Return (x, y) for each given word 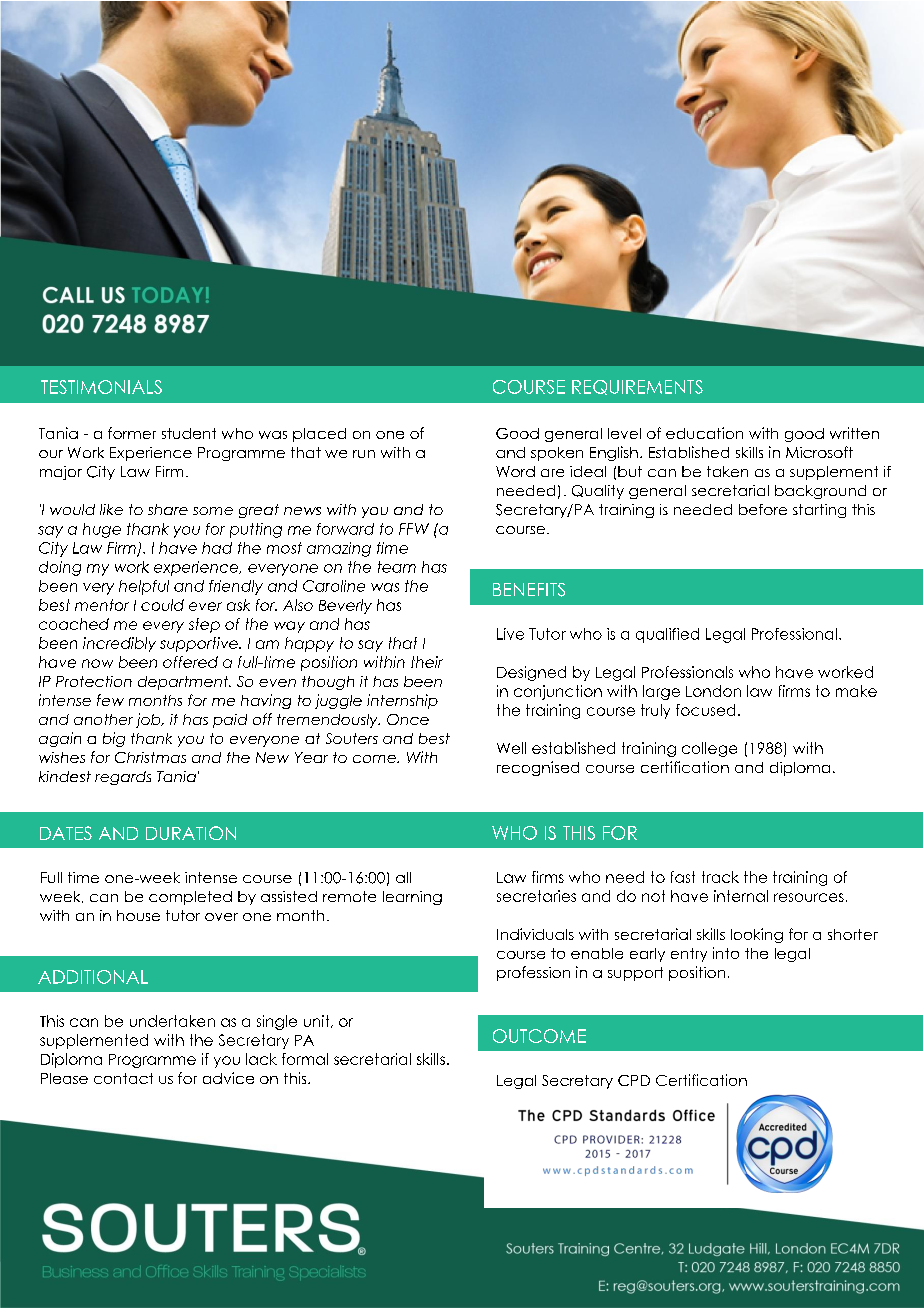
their (427, 662)
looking (757, 935)
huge (102, 530)
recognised (538, 768)
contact (123, 1078)
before (763, 509)
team (397, 567)
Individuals (535, 934)
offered (190, 662)
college (709, 749)
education (704, 433)
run (364, 454)
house (138, 915)
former (132, 433)
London (713, 691)
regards (123, 778)
